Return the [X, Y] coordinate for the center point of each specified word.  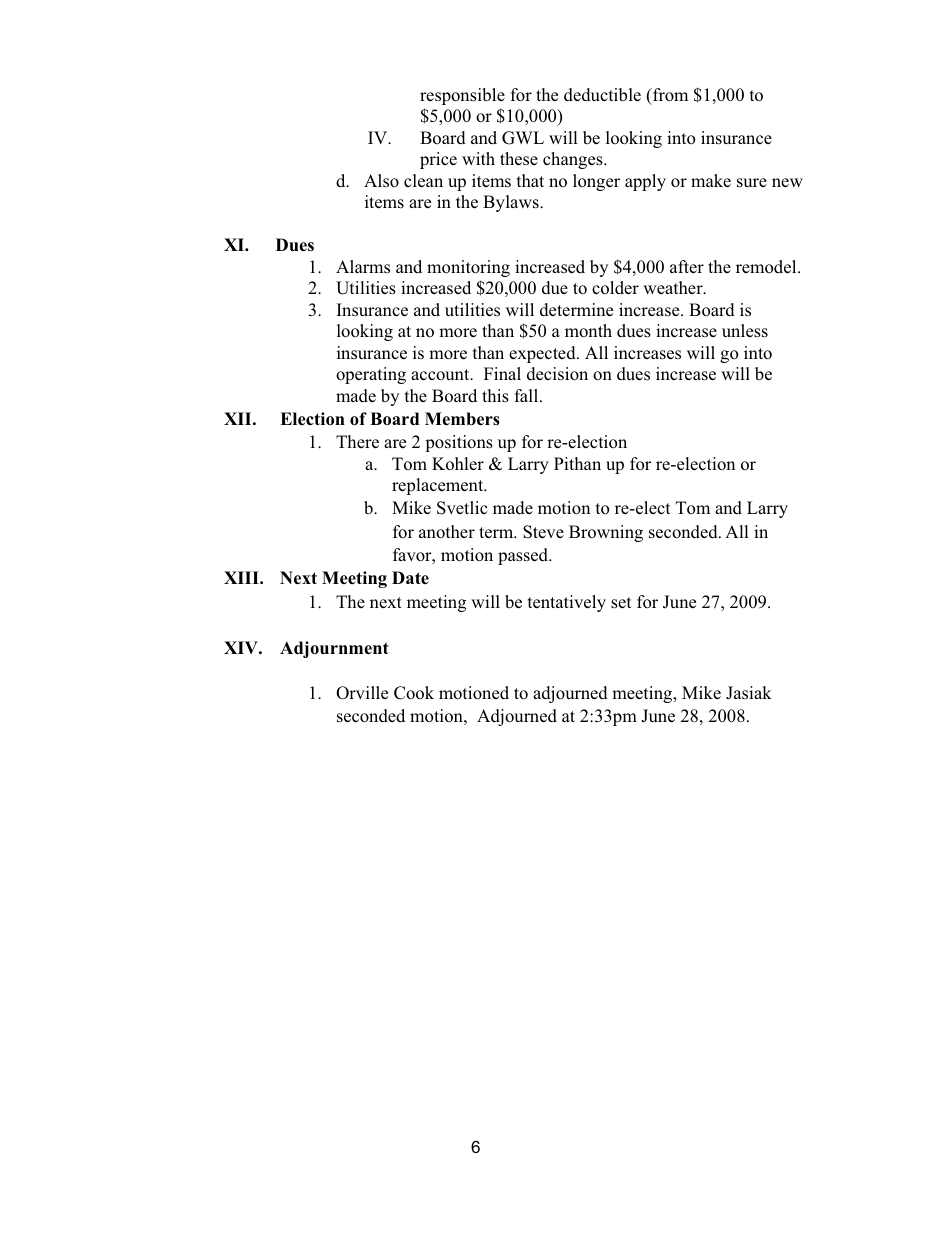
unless [745, 331]
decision [557, 374]
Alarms [363, 267]
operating [371, 375]
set [621, 603]
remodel [767, 267]
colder [615, 288]
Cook [414, 693]
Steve [543, 532]
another [447, 532]
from [669, 95]
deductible [602, 95]
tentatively [567, 603]
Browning [606, 533]
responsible [462, 96]
